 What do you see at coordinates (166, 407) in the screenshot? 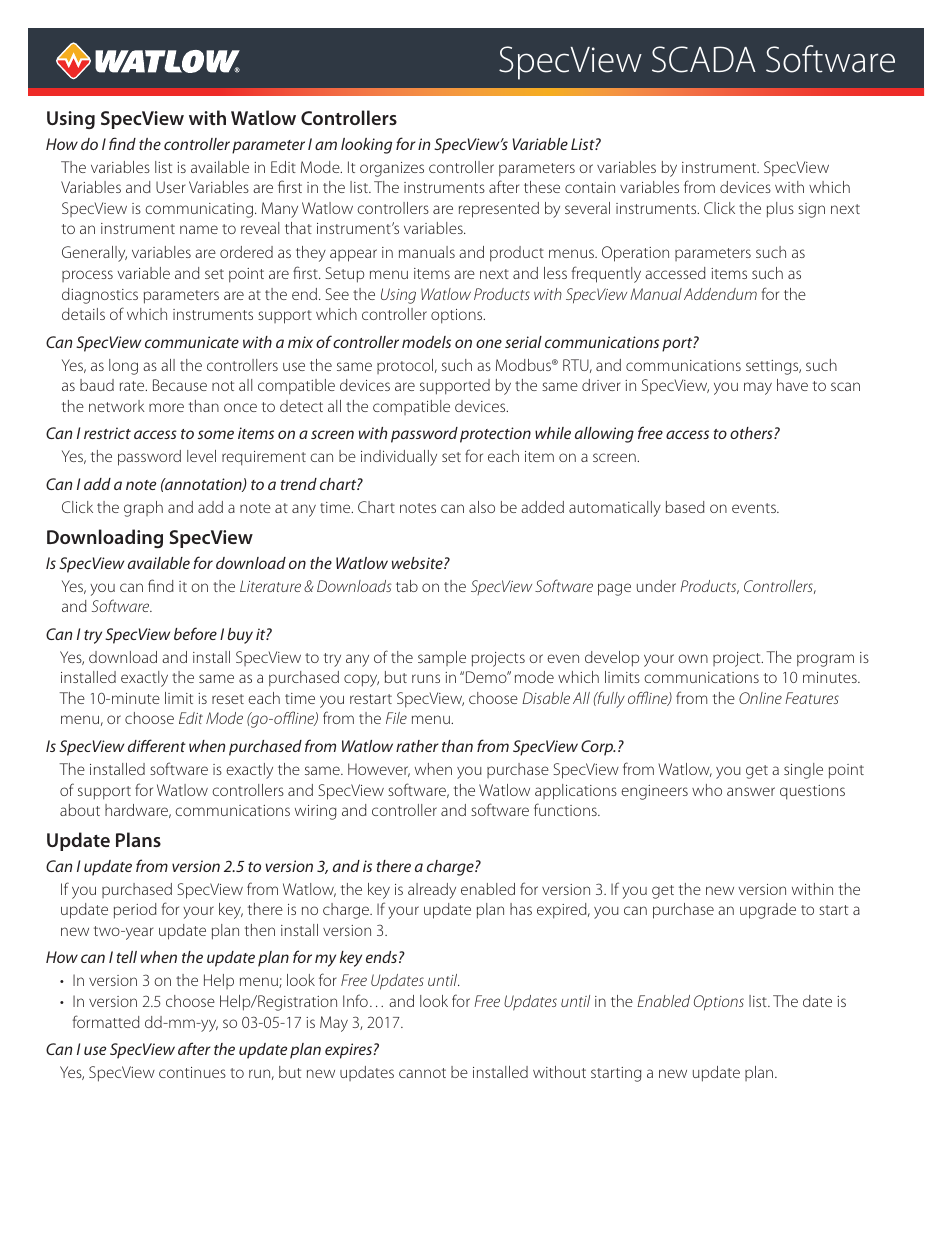
I see `more` at bounding box center [166, 407].
